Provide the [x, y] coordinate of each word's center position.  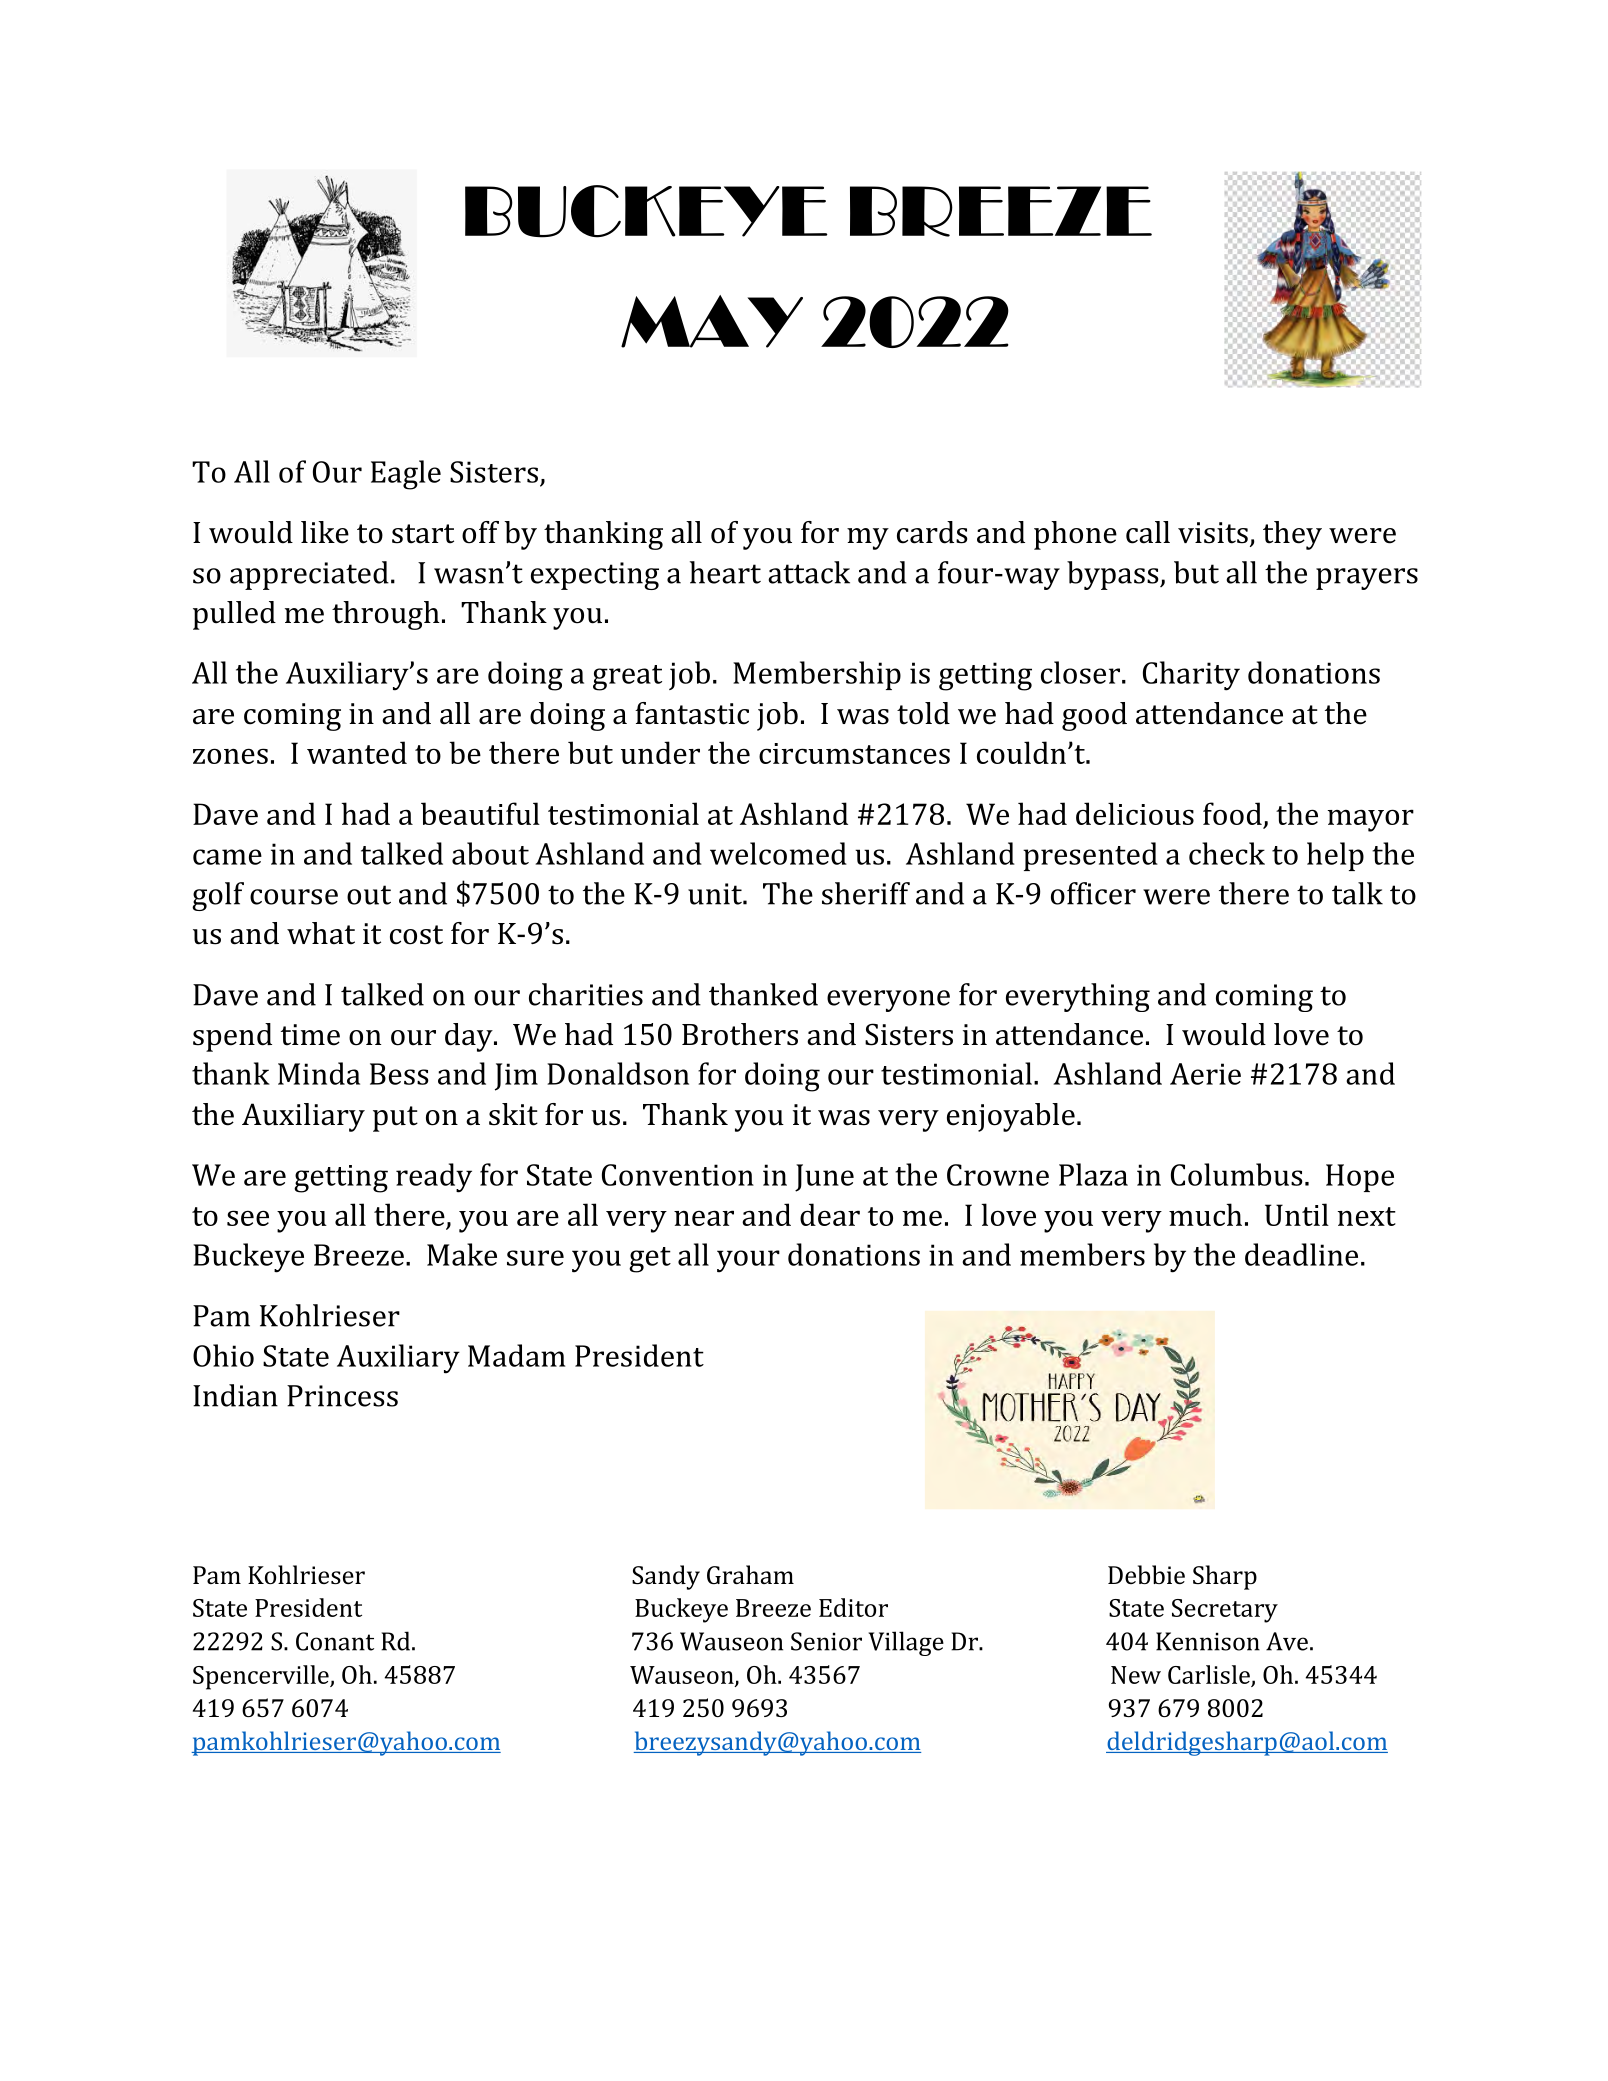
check [1227, 853]
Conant [335, 1641]
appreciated [309, 575]
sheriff [866, 893]
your [748, 1261]
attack [809, 572]
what [321, 933]
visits [1213, 533]
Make [462, 1254]
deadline [1301, 1254]
